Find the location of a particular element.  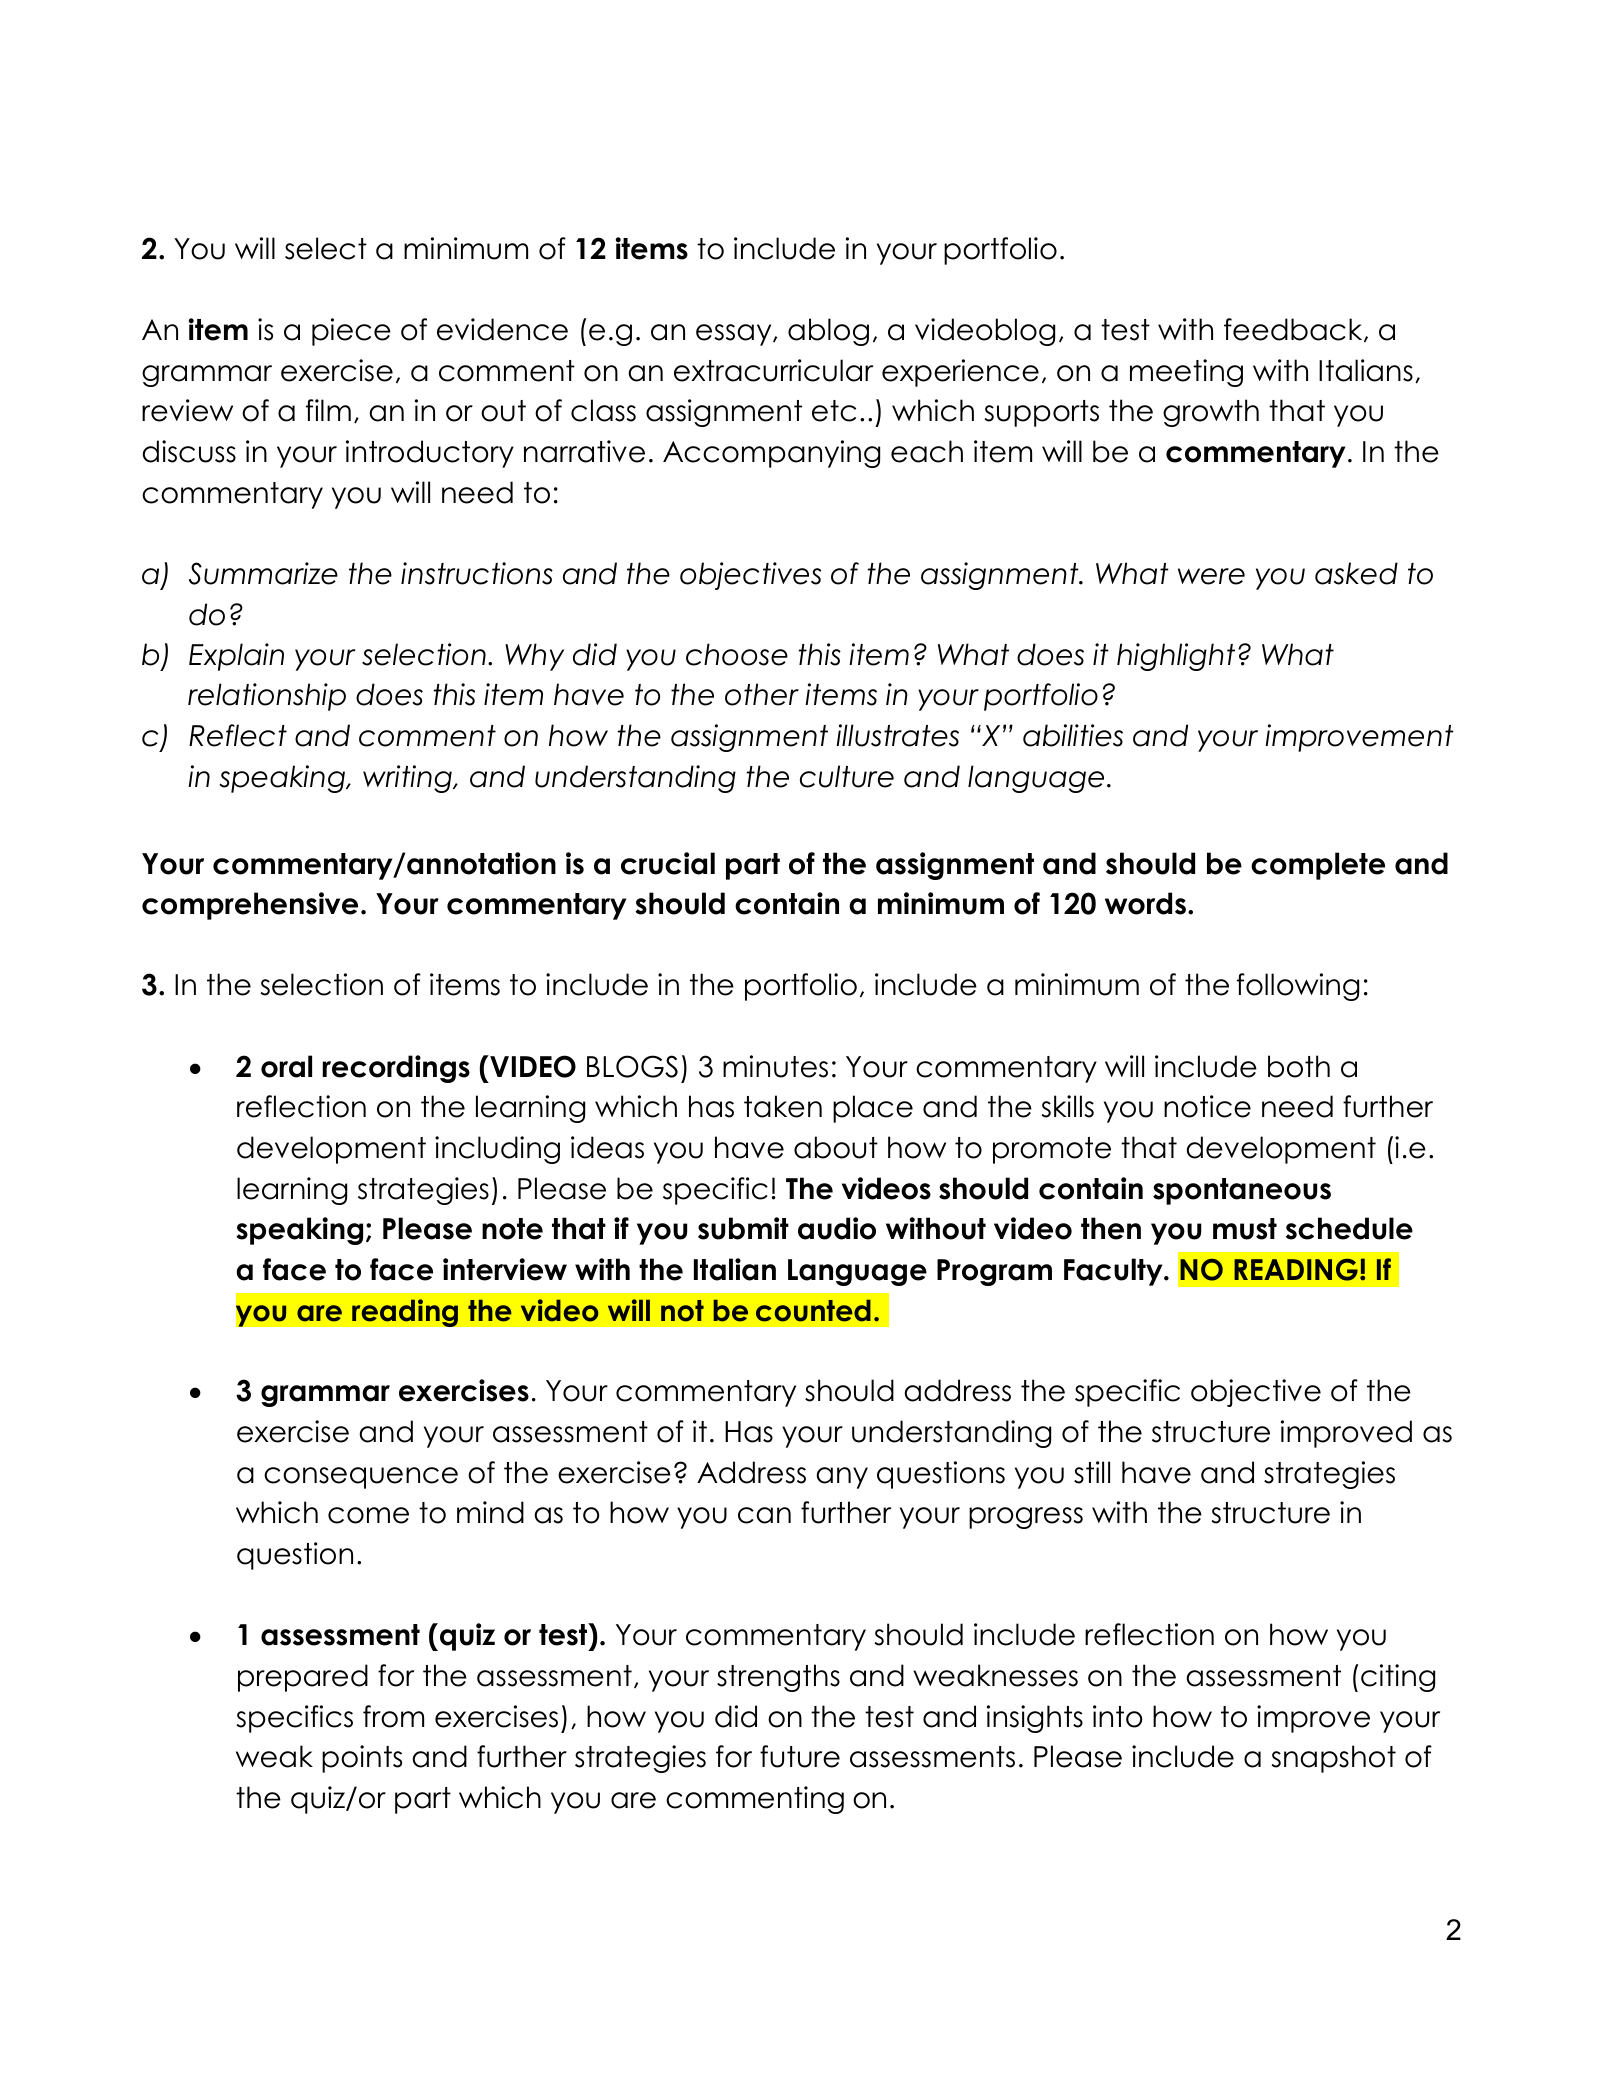

minutes is located at coordinates (775, 1066).
